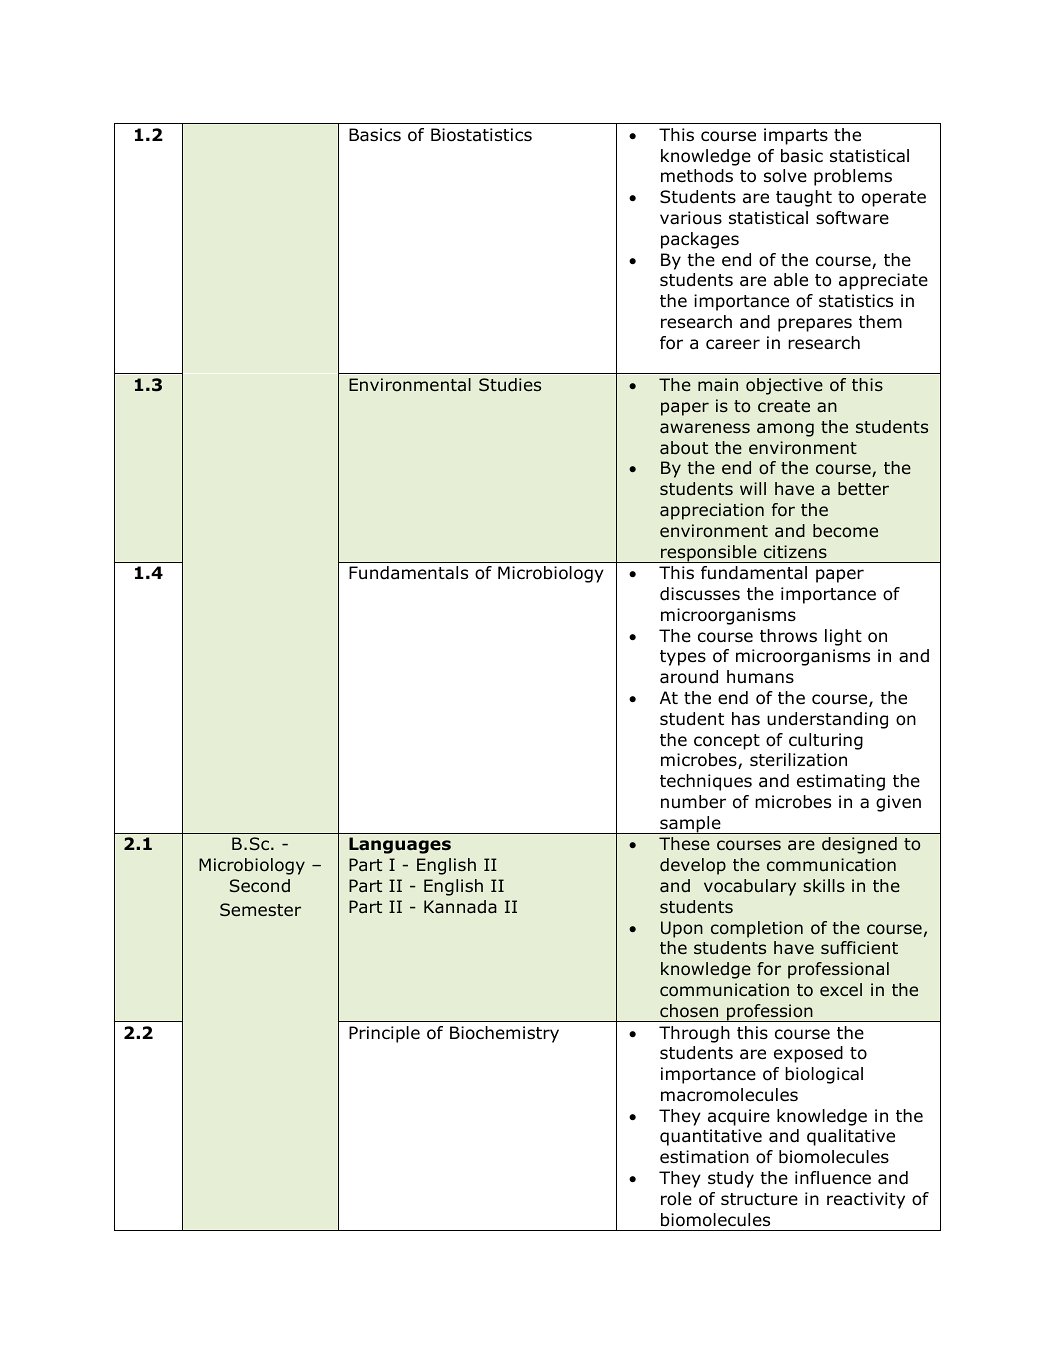  I want to click on estimating, so click(841, 782).
